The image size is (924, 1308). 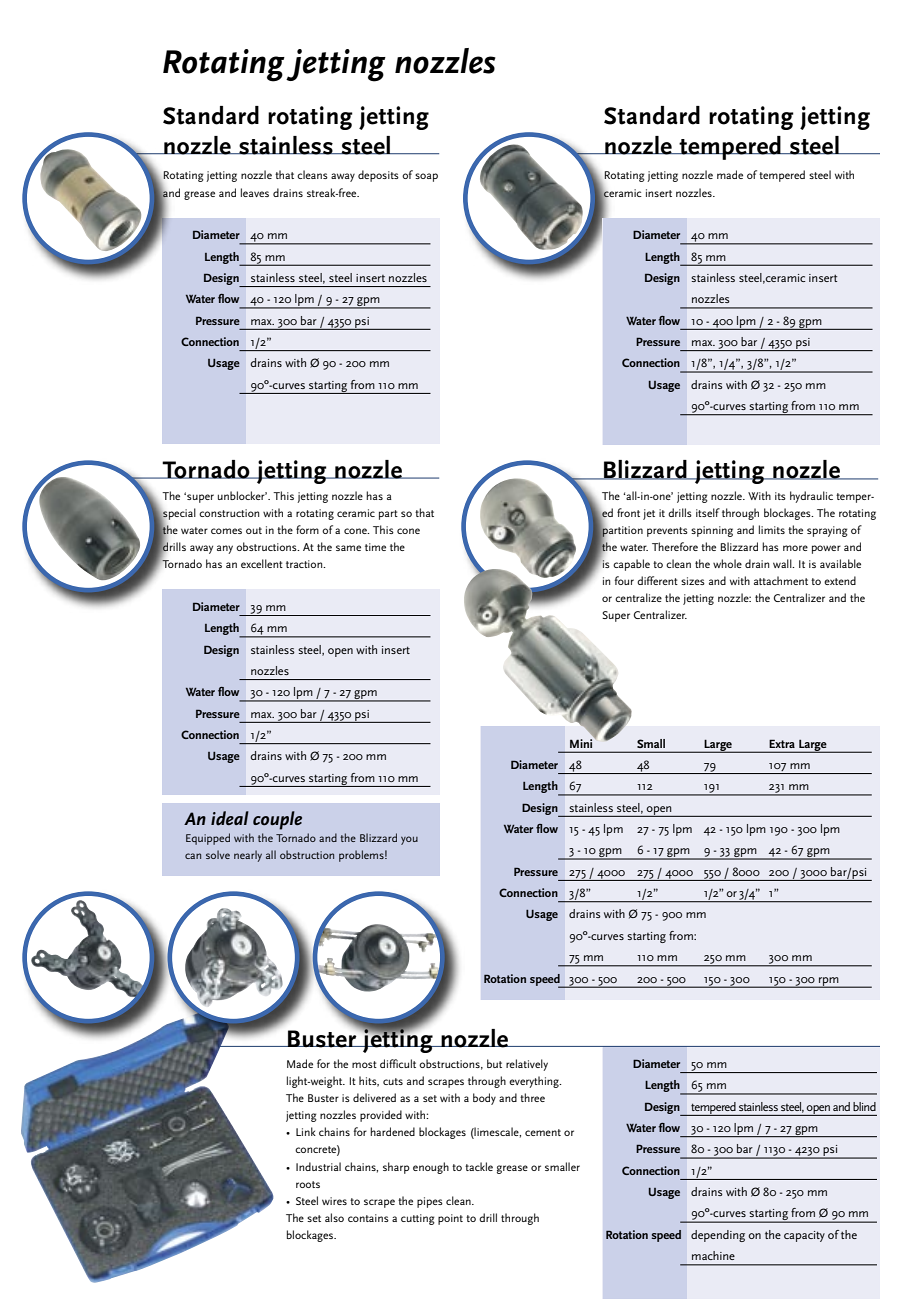 What do you see at coordinates (277, 820) in the screenshot?
I see `couple` at bounding box center [277, 820].
